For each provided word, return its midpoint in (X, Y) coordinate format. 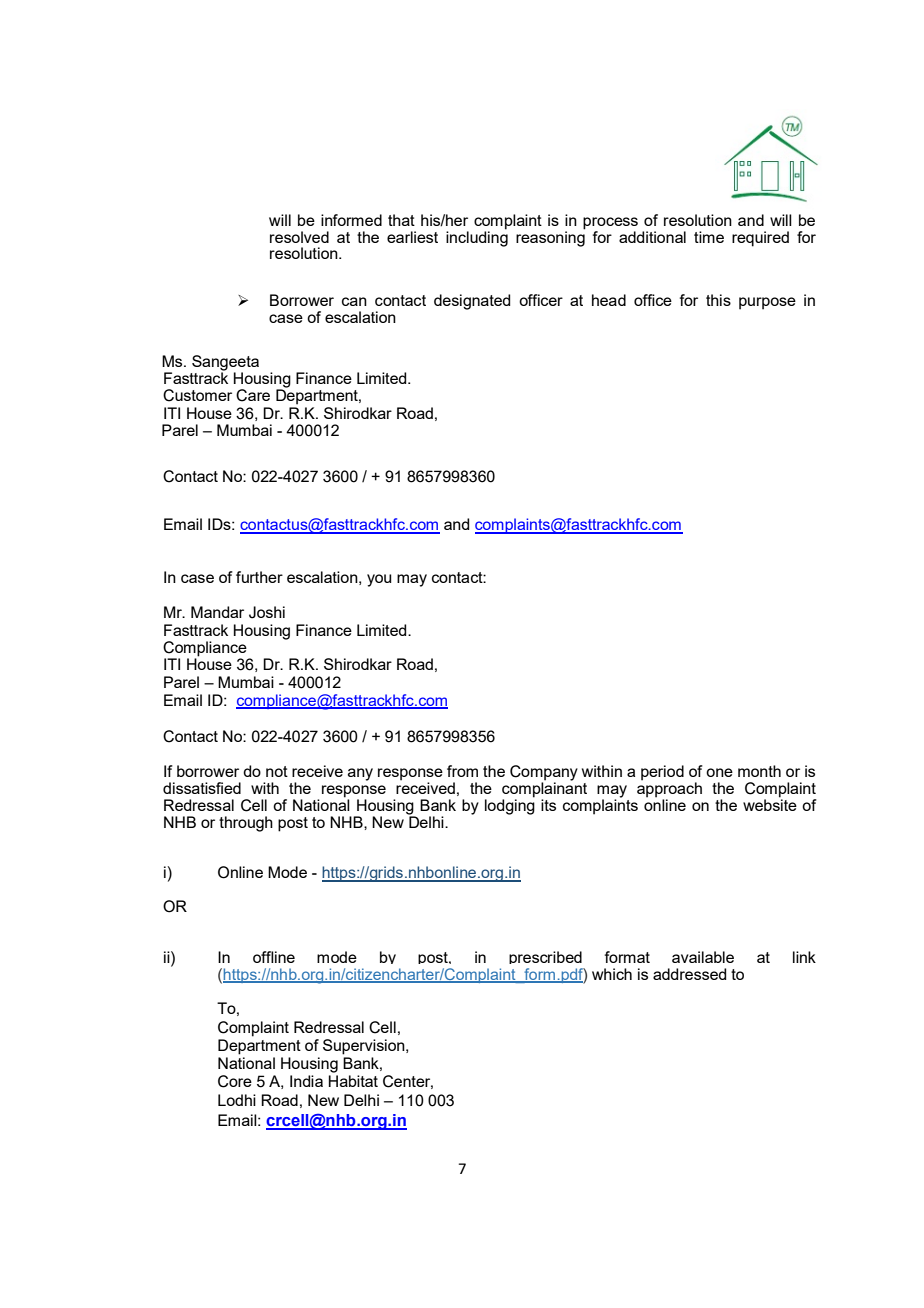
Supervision (365, 1047)
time (709, 237)
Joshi (267, 612)
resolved (299, 237)
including (477, 237)
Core (235, 1081)
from (462, 771)
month (759, 771)
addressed (689, 974)
